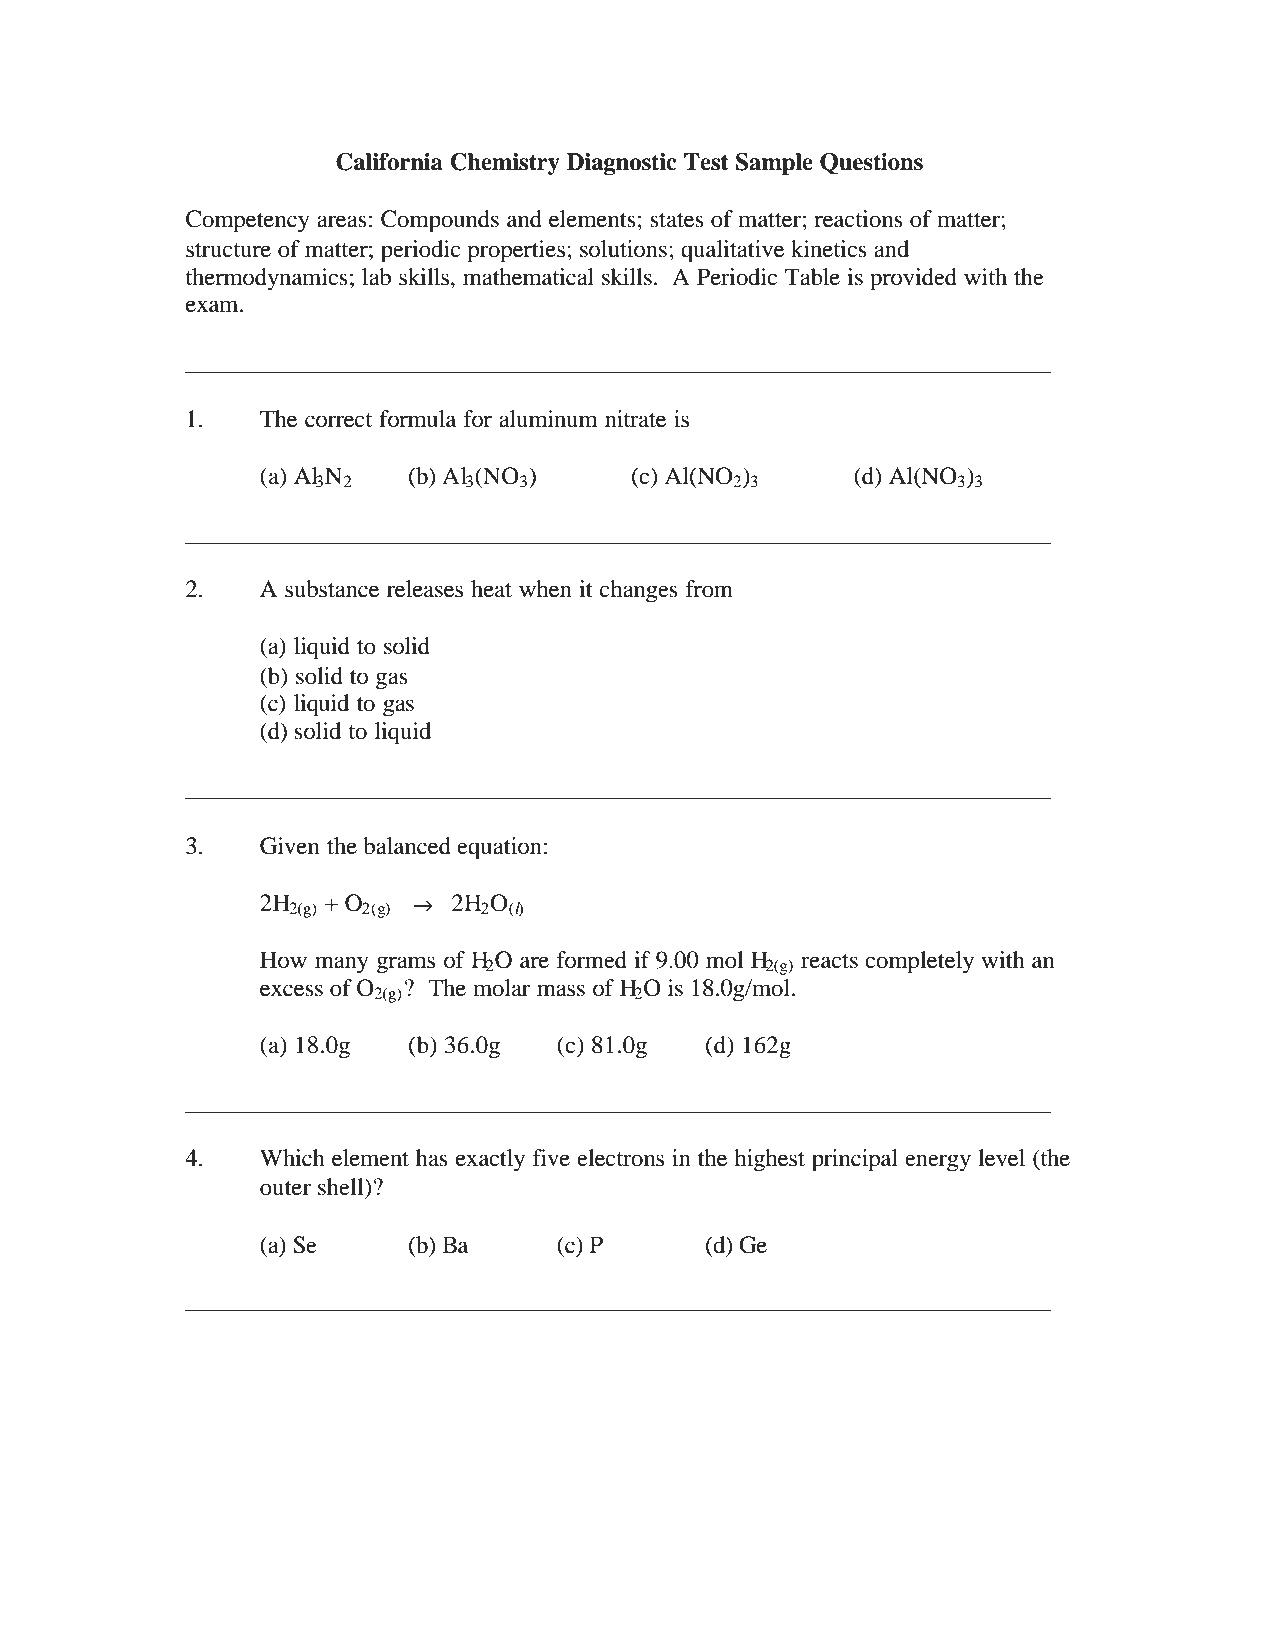  Describe the element at coordinates (289, 846) in the screenshot. I see `Given` at that location.
